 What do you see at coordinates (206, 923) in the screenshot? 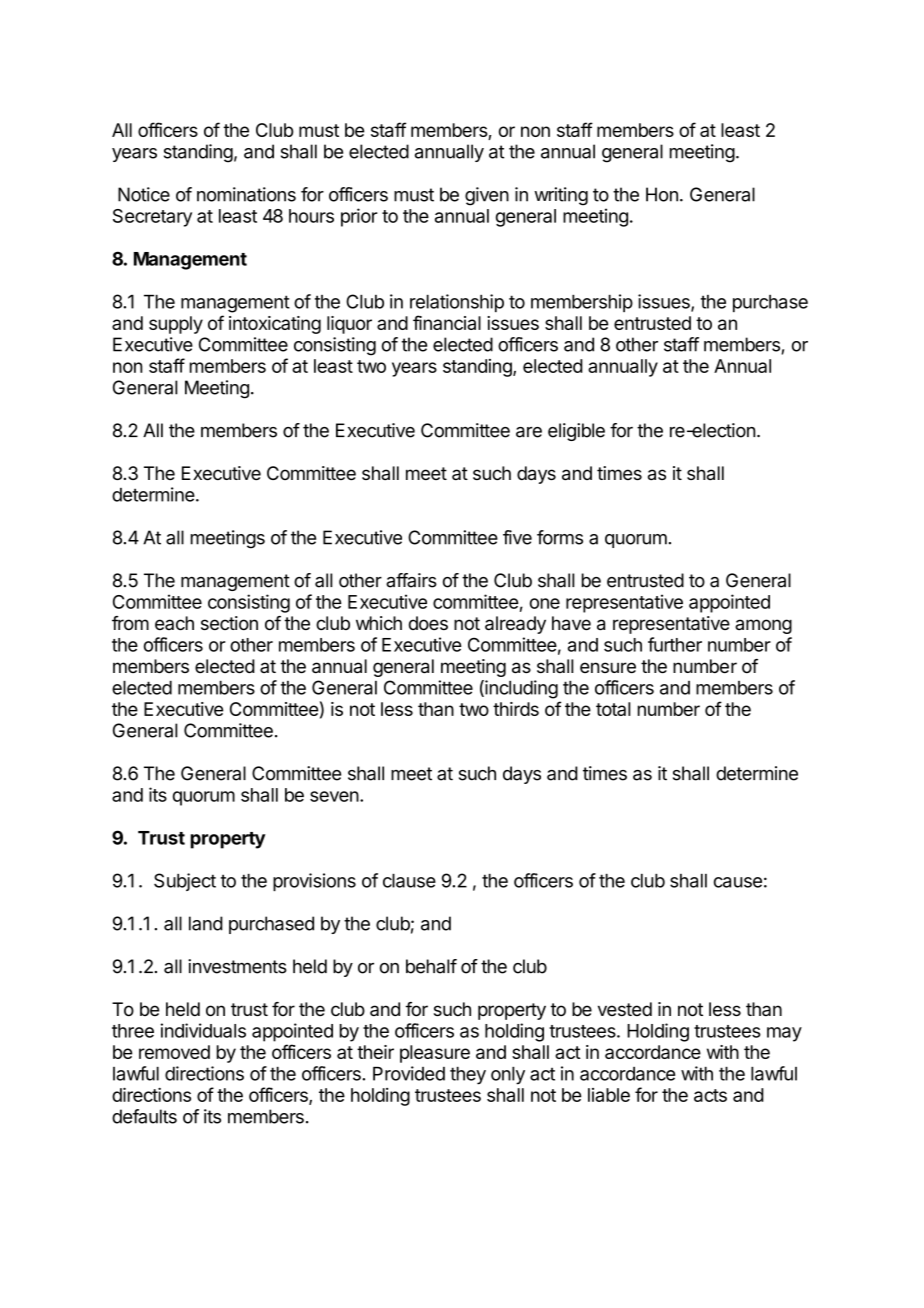
I see `land` at bounding box center [206, 923].
